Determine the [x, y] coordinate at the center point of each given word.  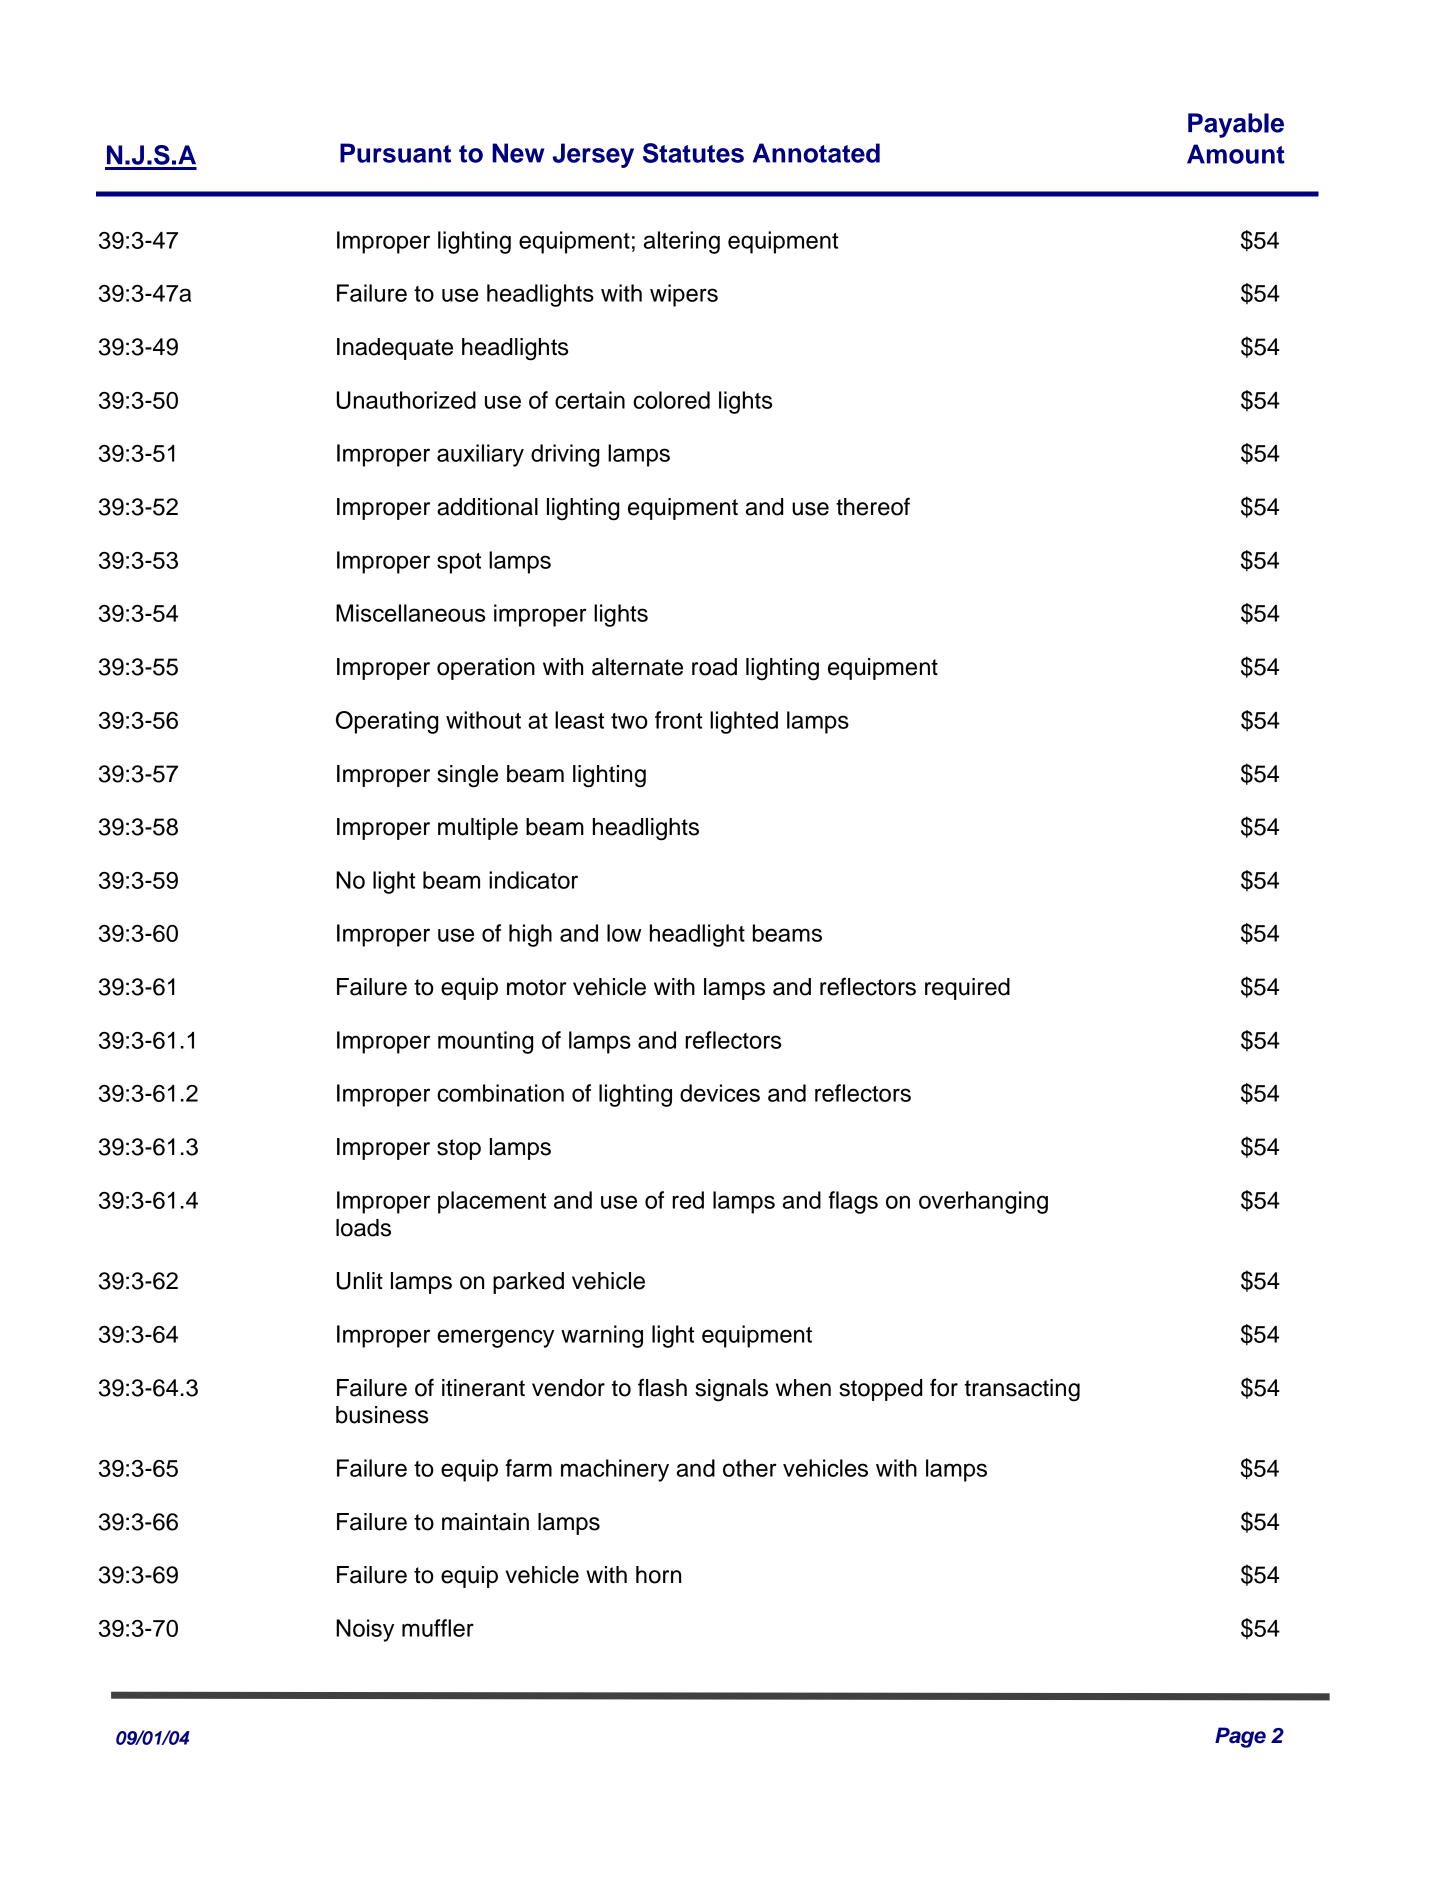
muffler [438, 1628]
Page [1240, 1737]
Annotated [816, 153]
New [518, 153]
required [967, 989]
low [624, 933]
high [530, 935]
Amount [1236, 154]
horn [658, 1575]
